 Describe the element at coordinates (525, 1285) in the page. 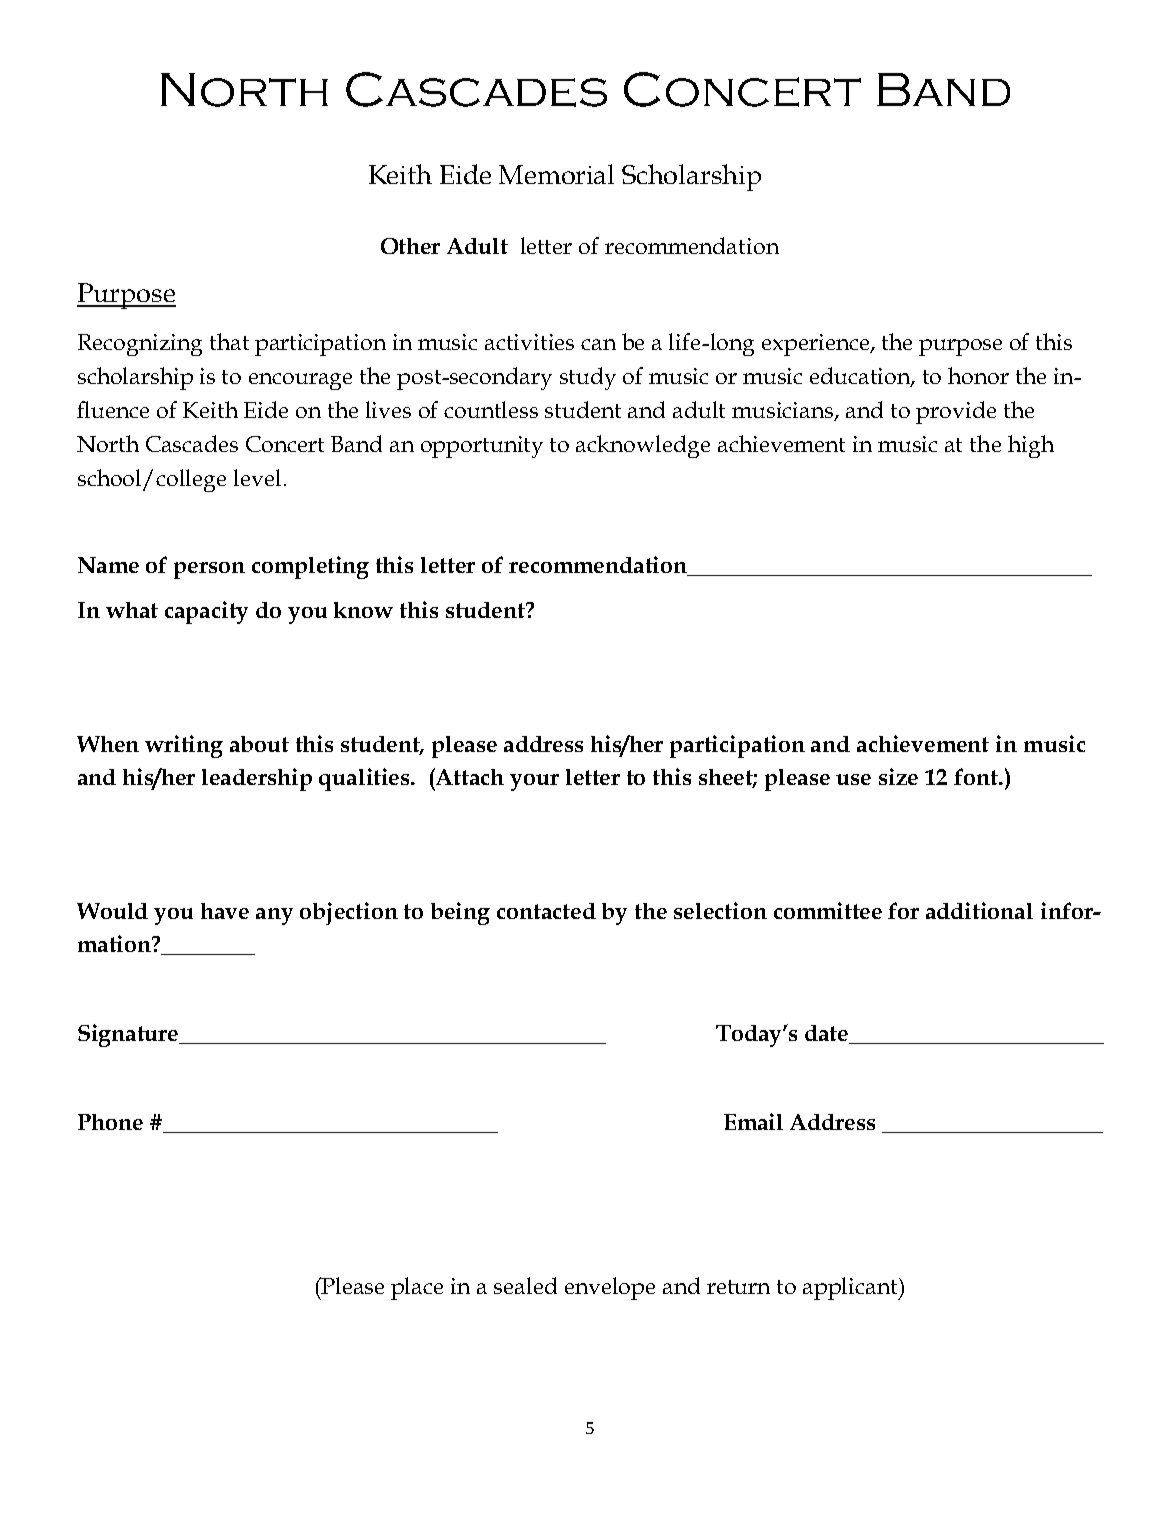

I see `sealed` at that location.
